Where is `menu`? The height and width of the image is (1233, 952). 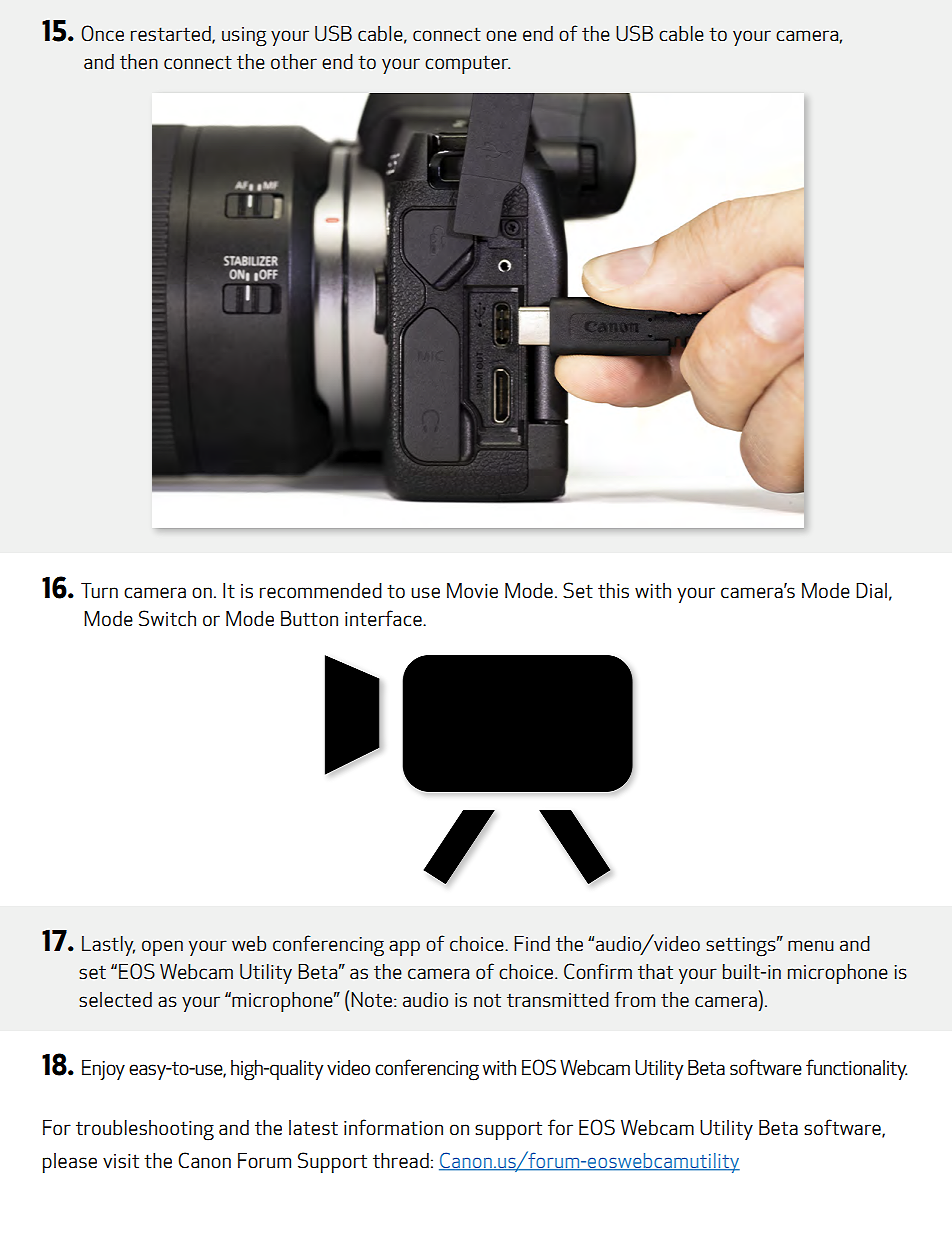 menu is located at coordinates (811, 945).
